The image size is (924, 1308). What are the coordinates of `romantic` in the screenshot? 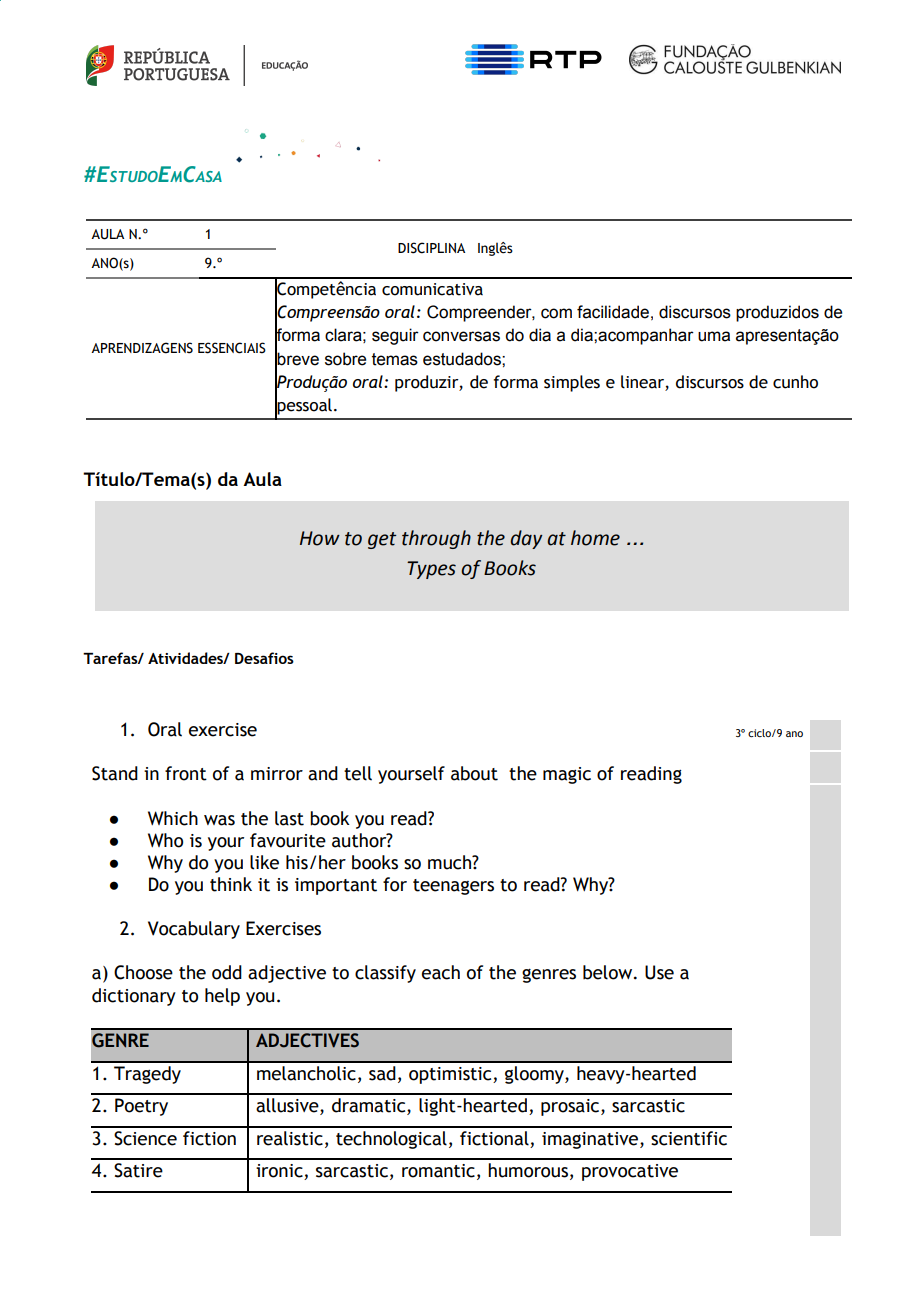 It's located at (438, 1171).
